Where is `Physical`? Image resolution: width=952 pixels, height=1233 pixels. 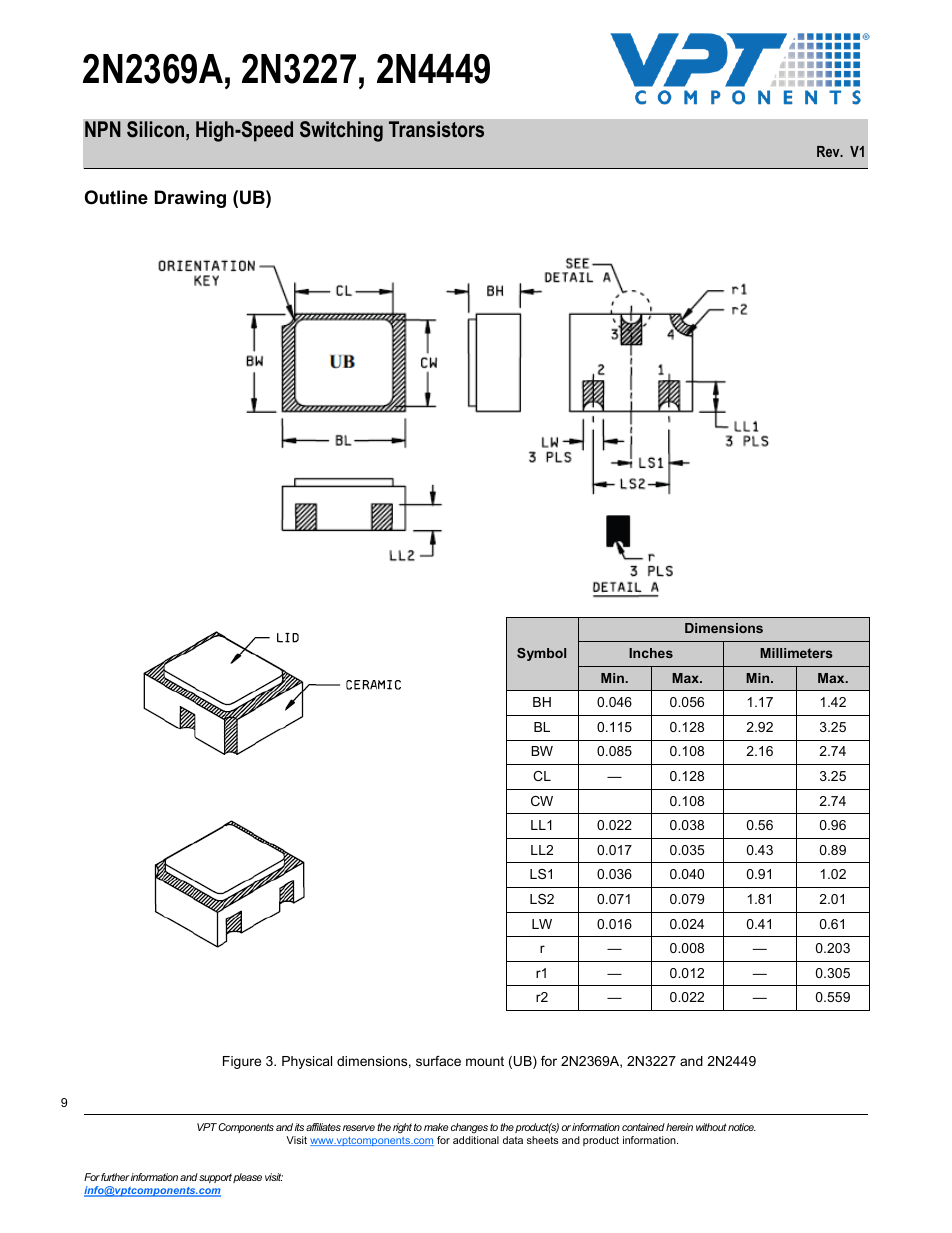 Physical is located at coordinates (307, 1062).
